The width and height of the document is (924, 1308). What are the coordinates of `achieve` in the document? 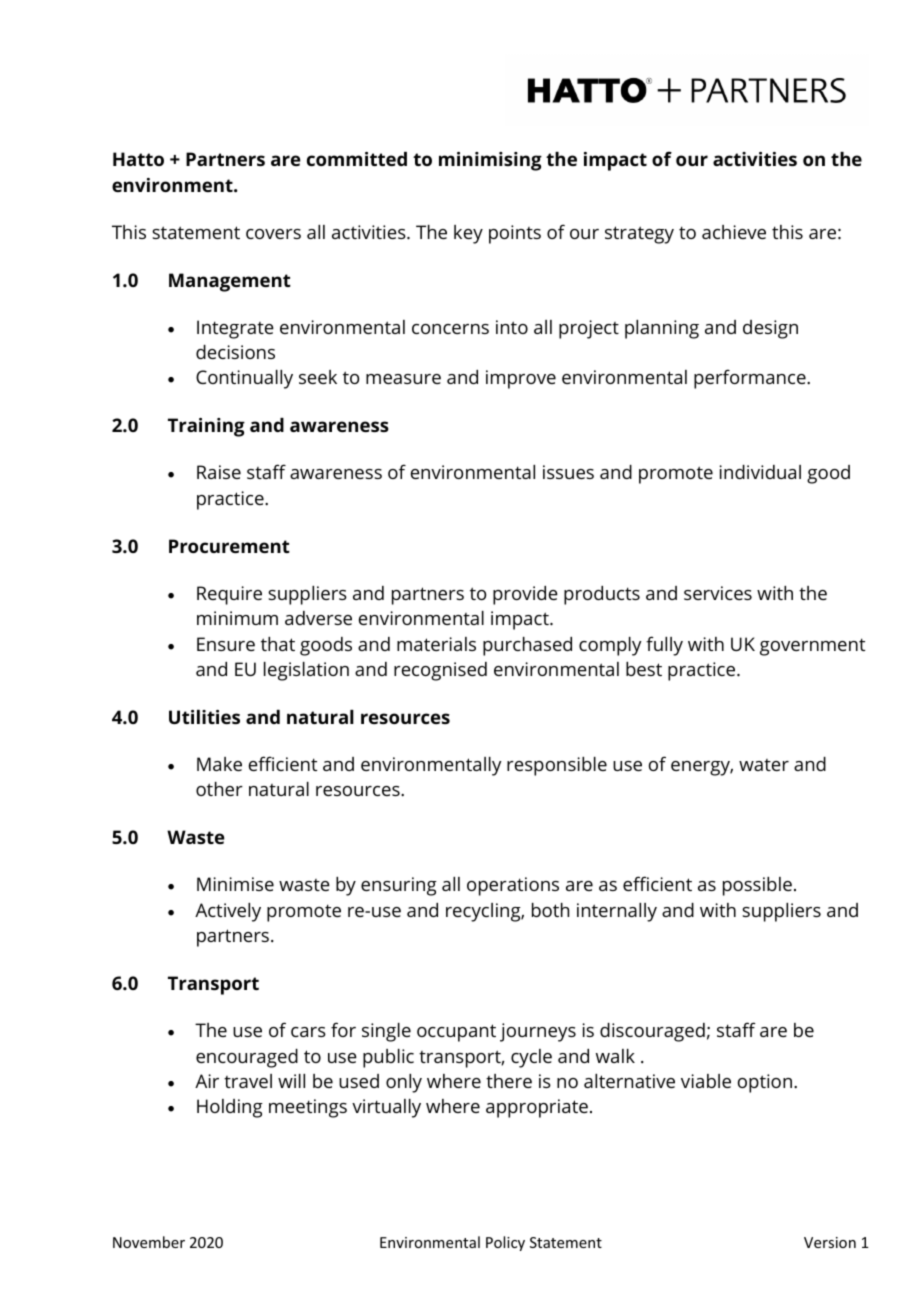 It's located at (734, 232).
